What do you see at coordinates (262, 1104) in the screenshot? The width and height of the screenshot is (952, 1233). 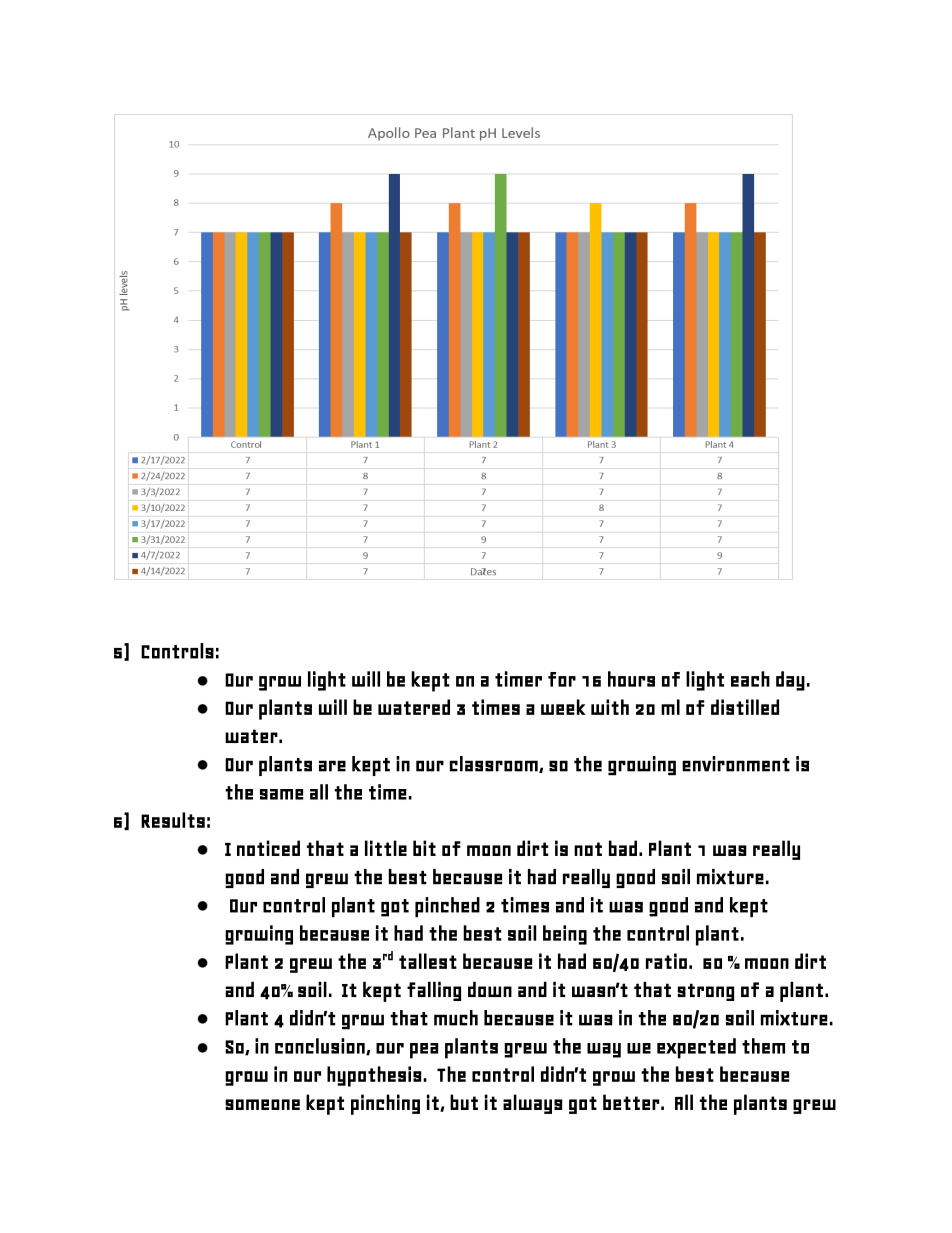 I see `someone` at bounding box center [262, 1104].
